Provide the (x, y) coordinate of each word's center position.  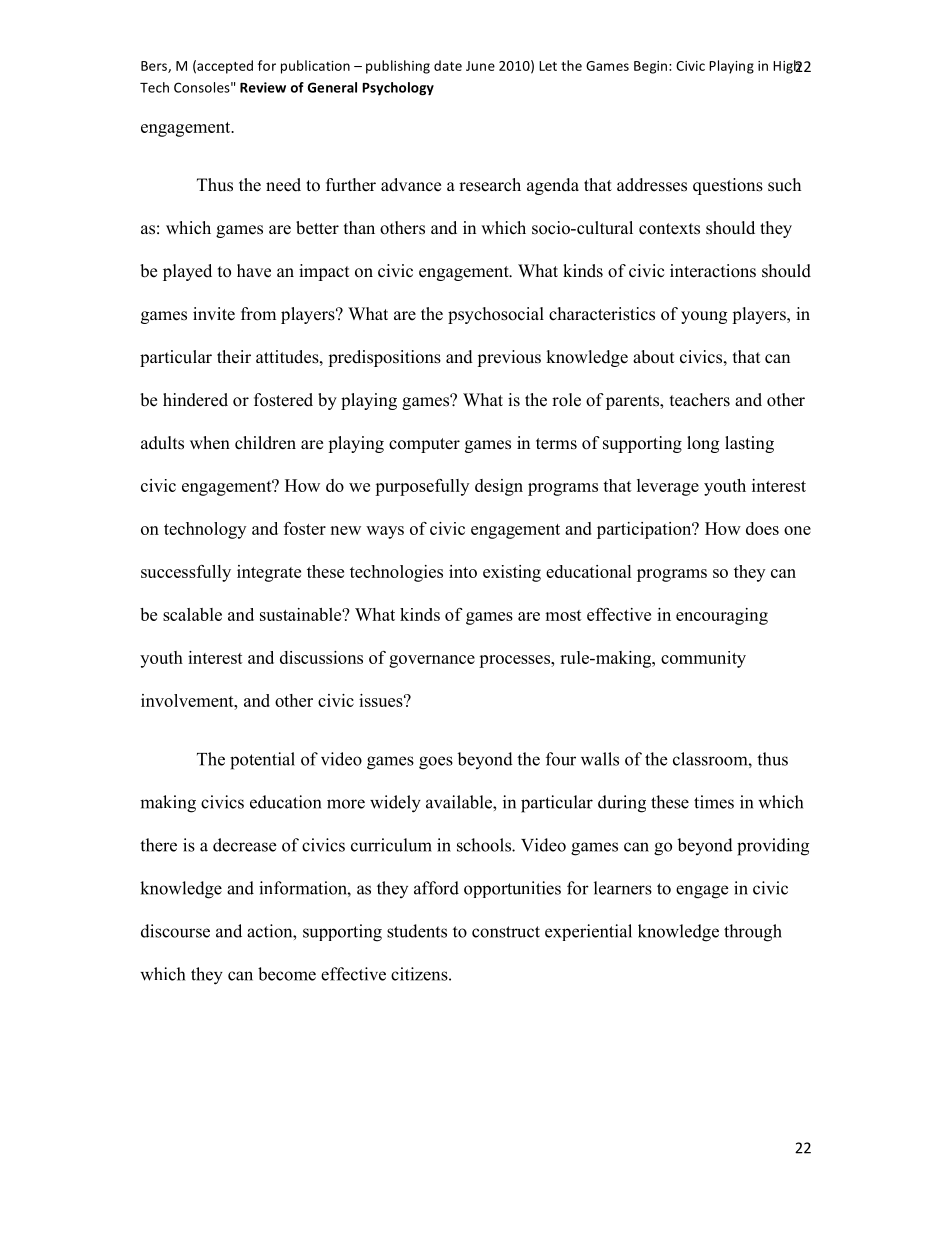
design (499, 487)
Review (263, 87)
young (704, 317)
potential (262, 761)
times (714, 802)
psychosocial (496, 315)
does (762, 528)
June (480, 66)
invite (214, 314)
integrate (269, 573)
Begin (650, 67)
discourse (175, 931)
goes (436, 763)
